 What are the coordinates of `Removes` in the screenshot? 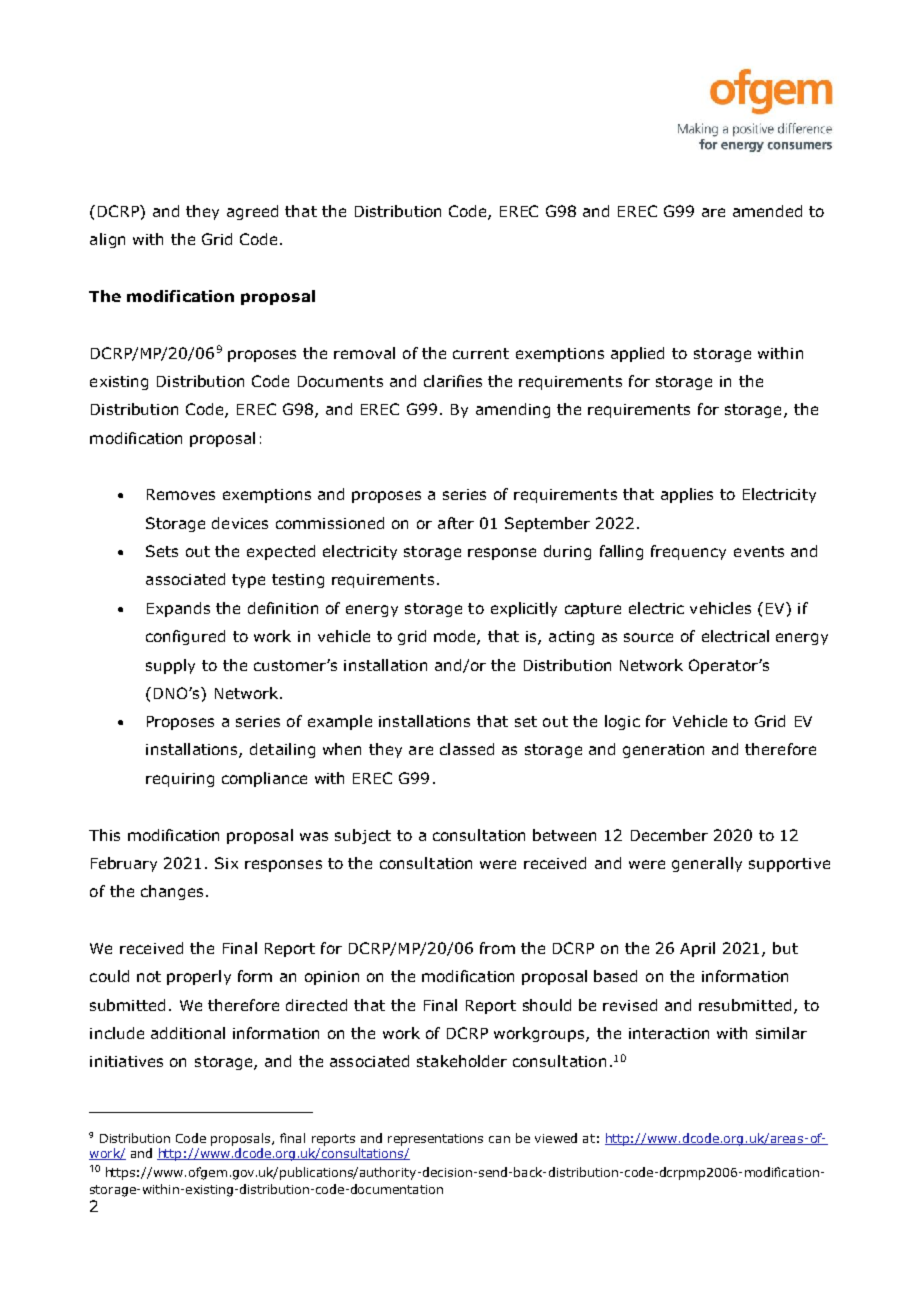 It's located at (181, 494).
